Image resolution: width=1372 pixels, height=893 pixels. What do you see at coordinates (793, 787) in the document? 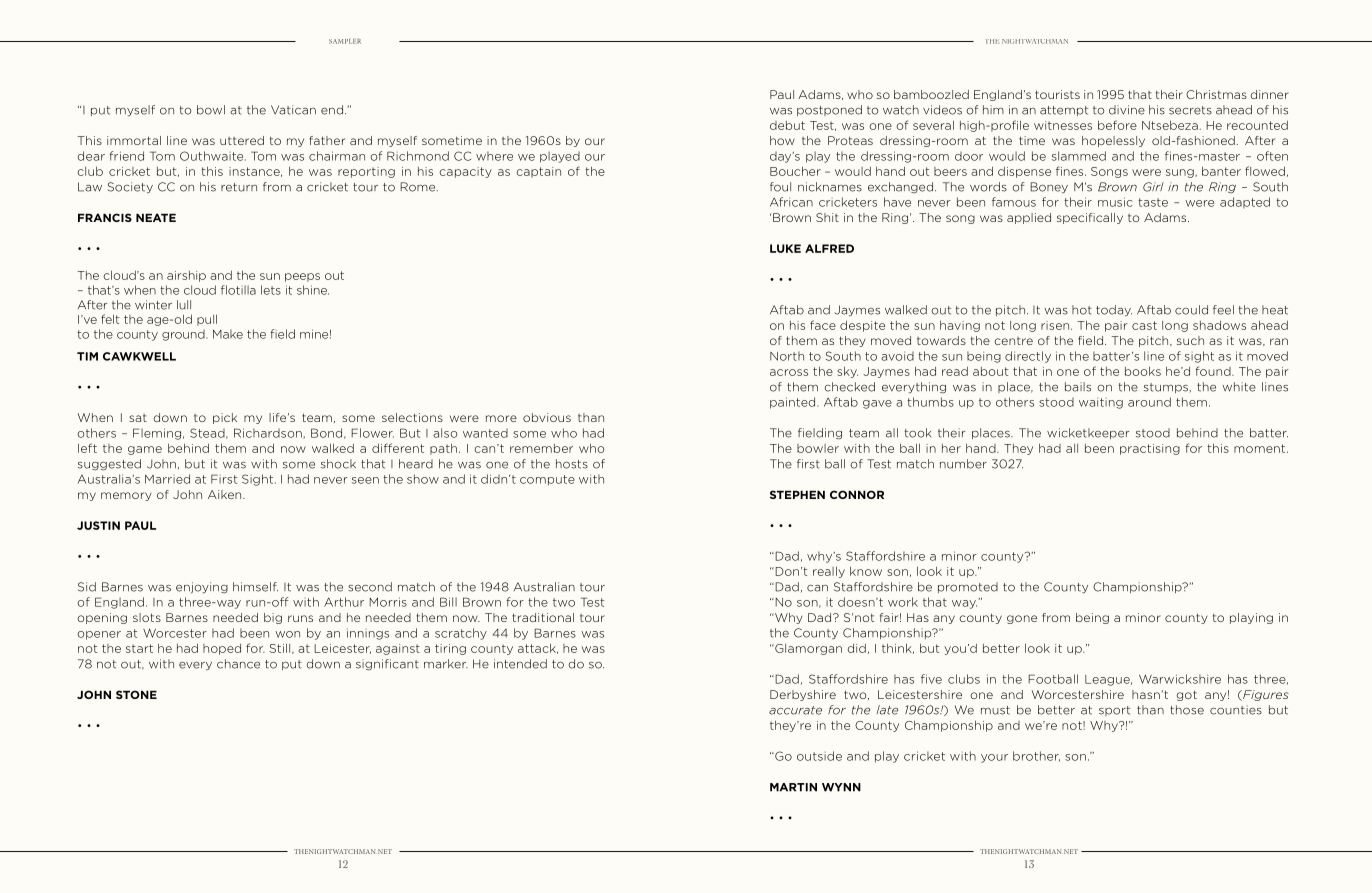
I see `MARTIN` at bounding box center [793, 787].
